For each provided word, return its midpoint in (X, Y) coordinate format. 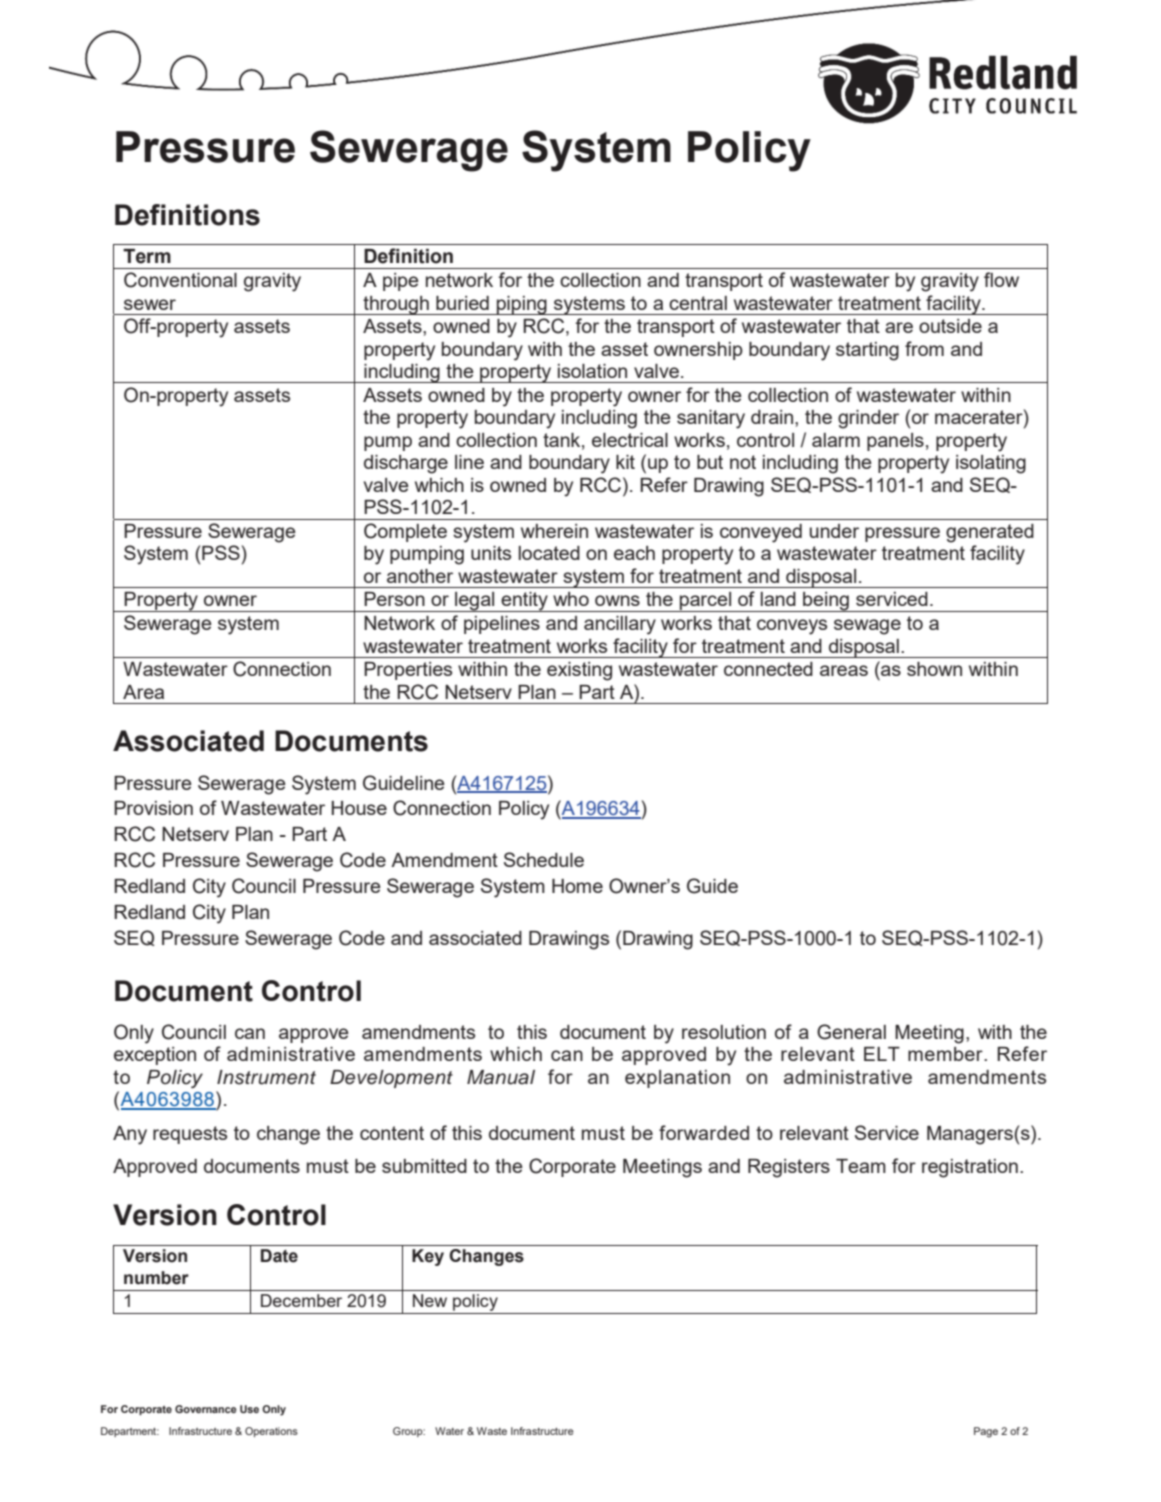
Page (986, 1432)
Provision (153, 808)
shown (934, 669)
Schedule (544, 859)
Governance (206, 1409)
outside (950, 326)
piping (522, 305)
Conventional (180, 280)
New (430, 1300)
